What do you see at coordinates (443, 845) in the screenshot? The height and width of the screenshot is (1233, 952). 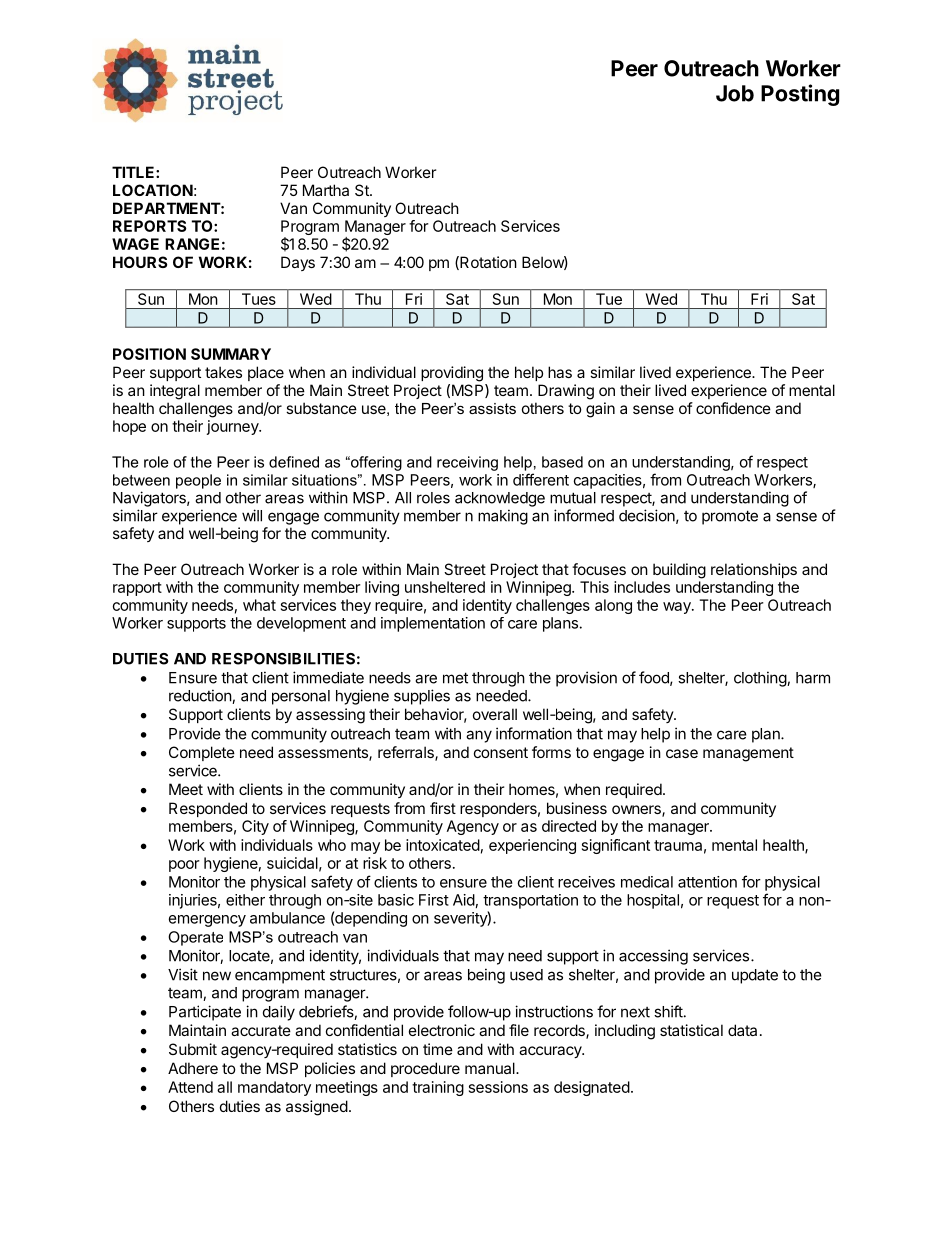 I see `intoxicated` at bounding box center [443, 845].
